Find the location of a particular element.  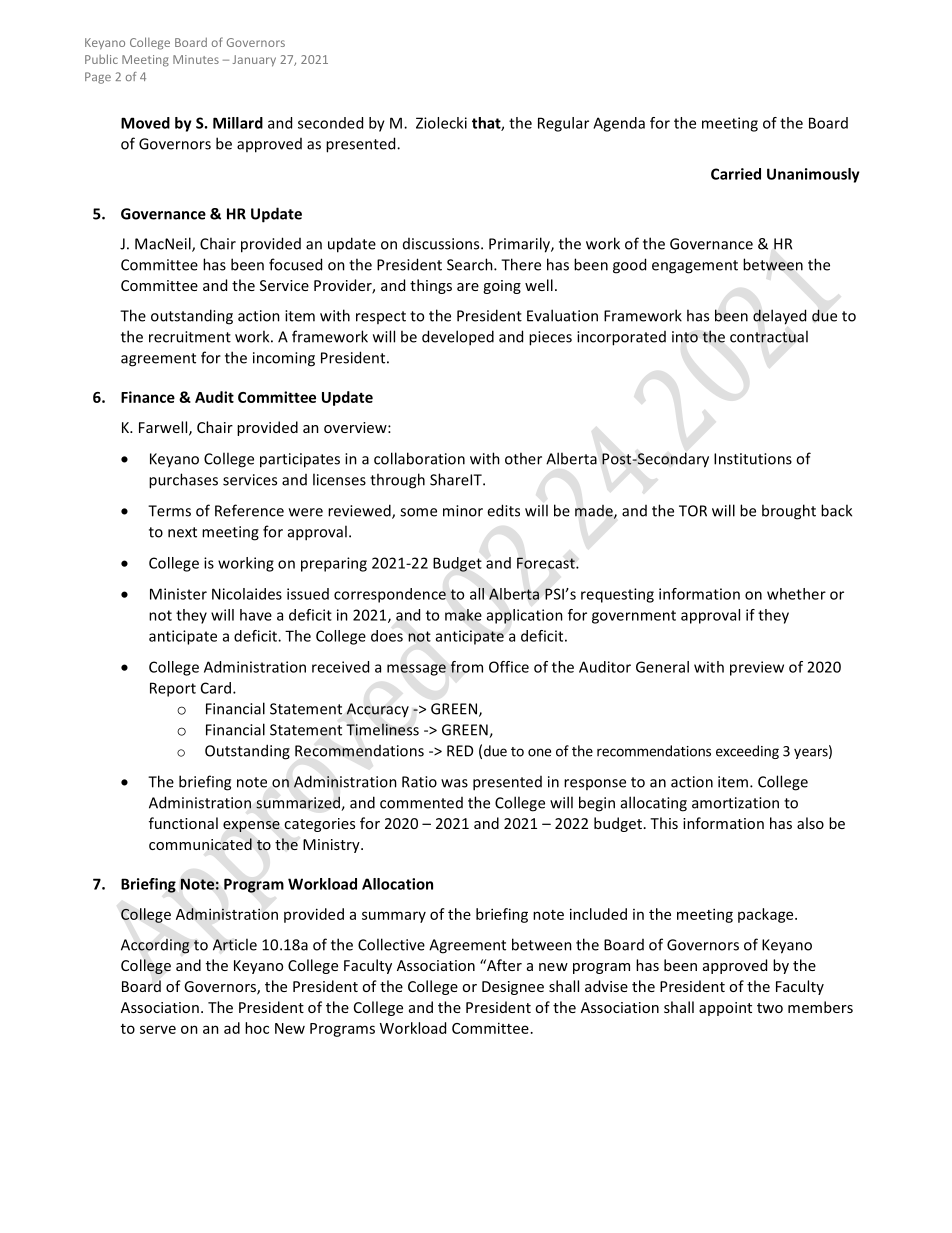

engagement is located at coordinates (695, 267).
